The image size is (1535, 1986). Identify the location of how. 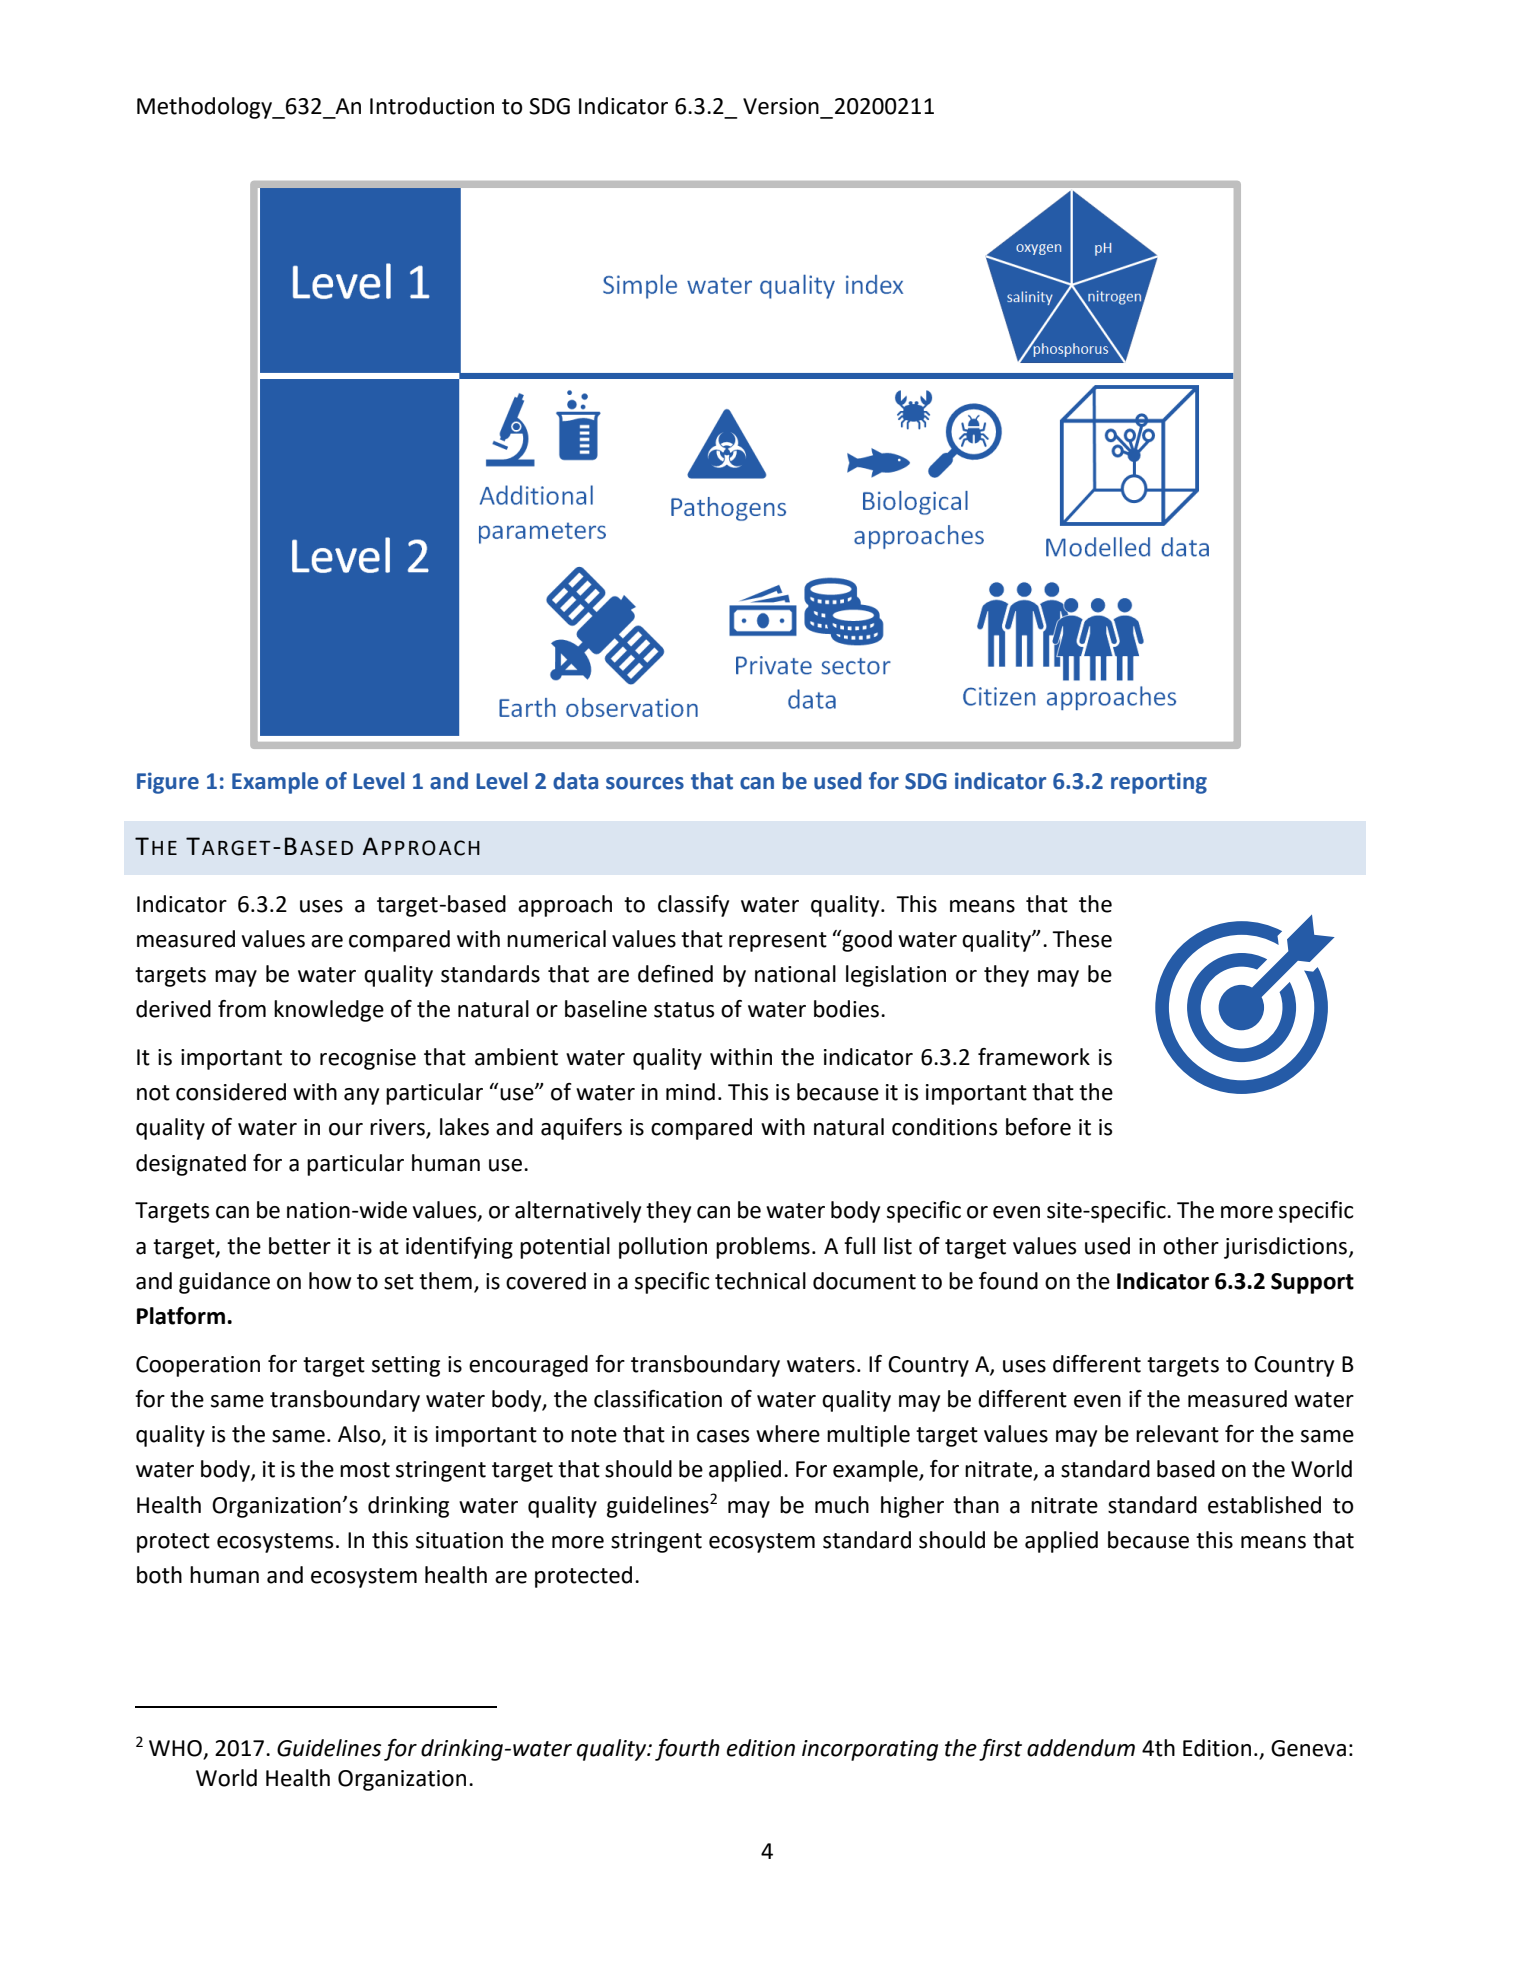
(330, 1281).
